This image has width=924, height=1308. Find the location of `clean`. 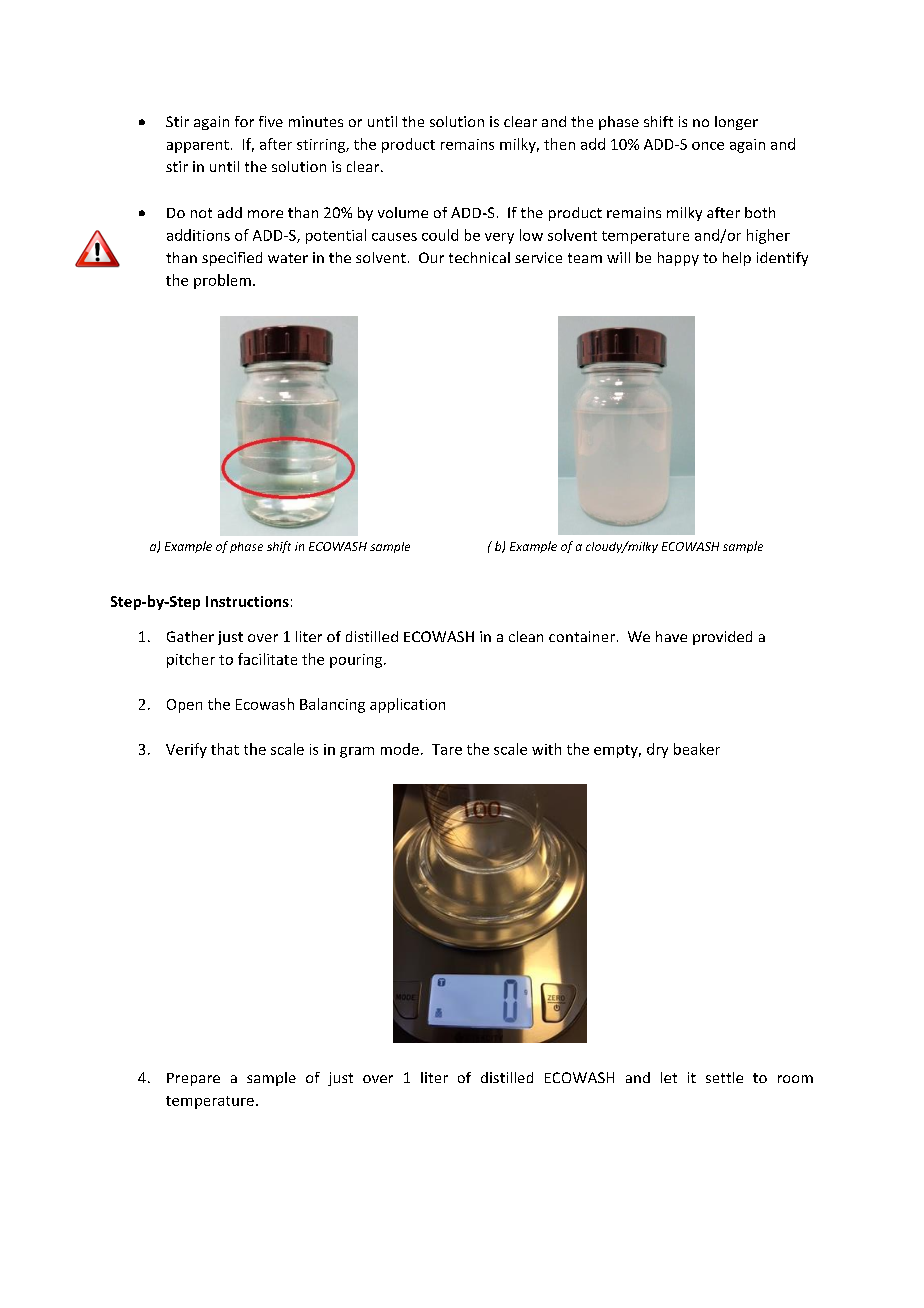

clean is located at coordinates (526, 636).
